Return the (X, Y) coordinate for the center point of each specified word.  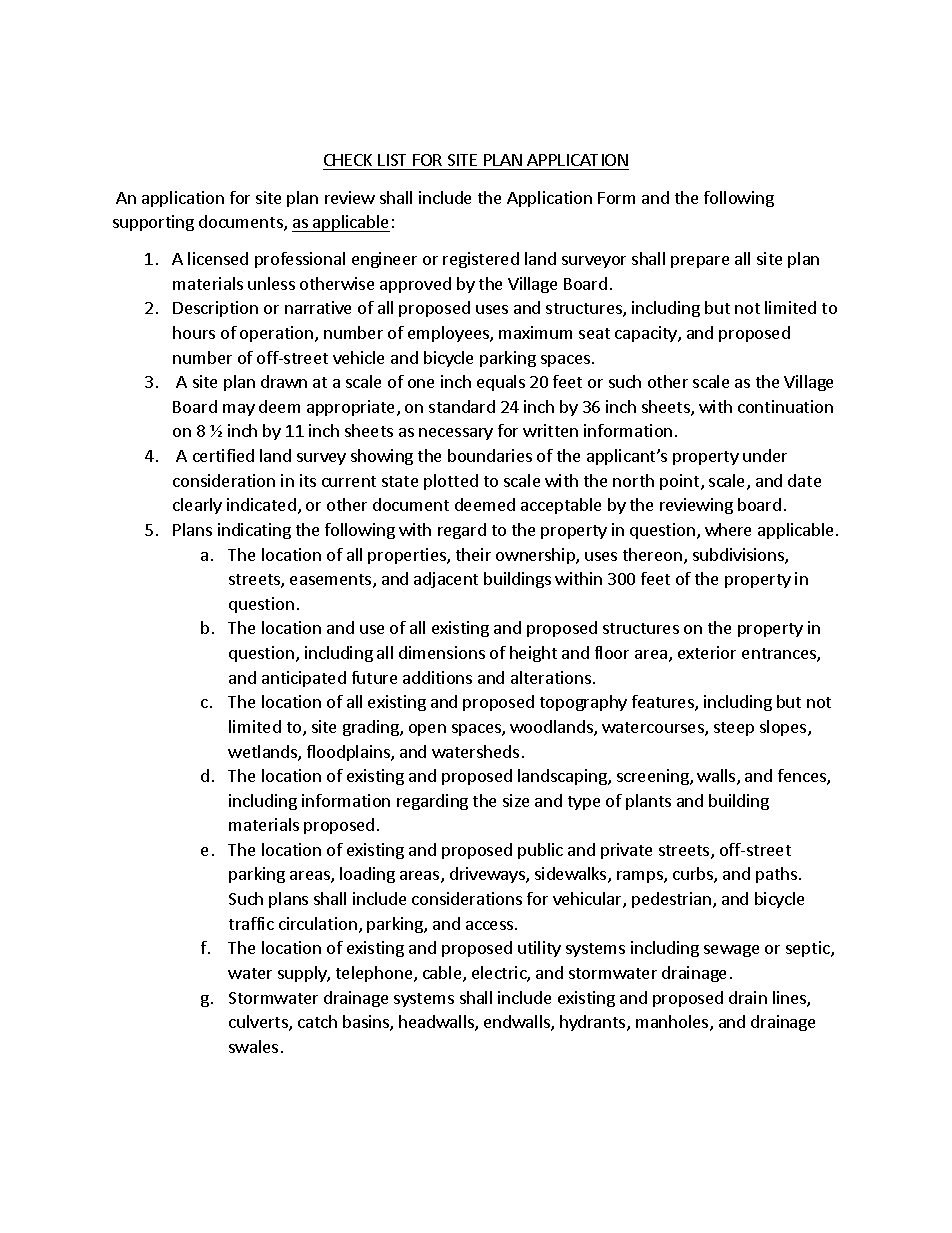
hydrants (594, 1023)
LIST (392, 160)
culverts (259, 1023)
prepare (700, 262)
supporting (153, 223)
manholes (673, 1023)
